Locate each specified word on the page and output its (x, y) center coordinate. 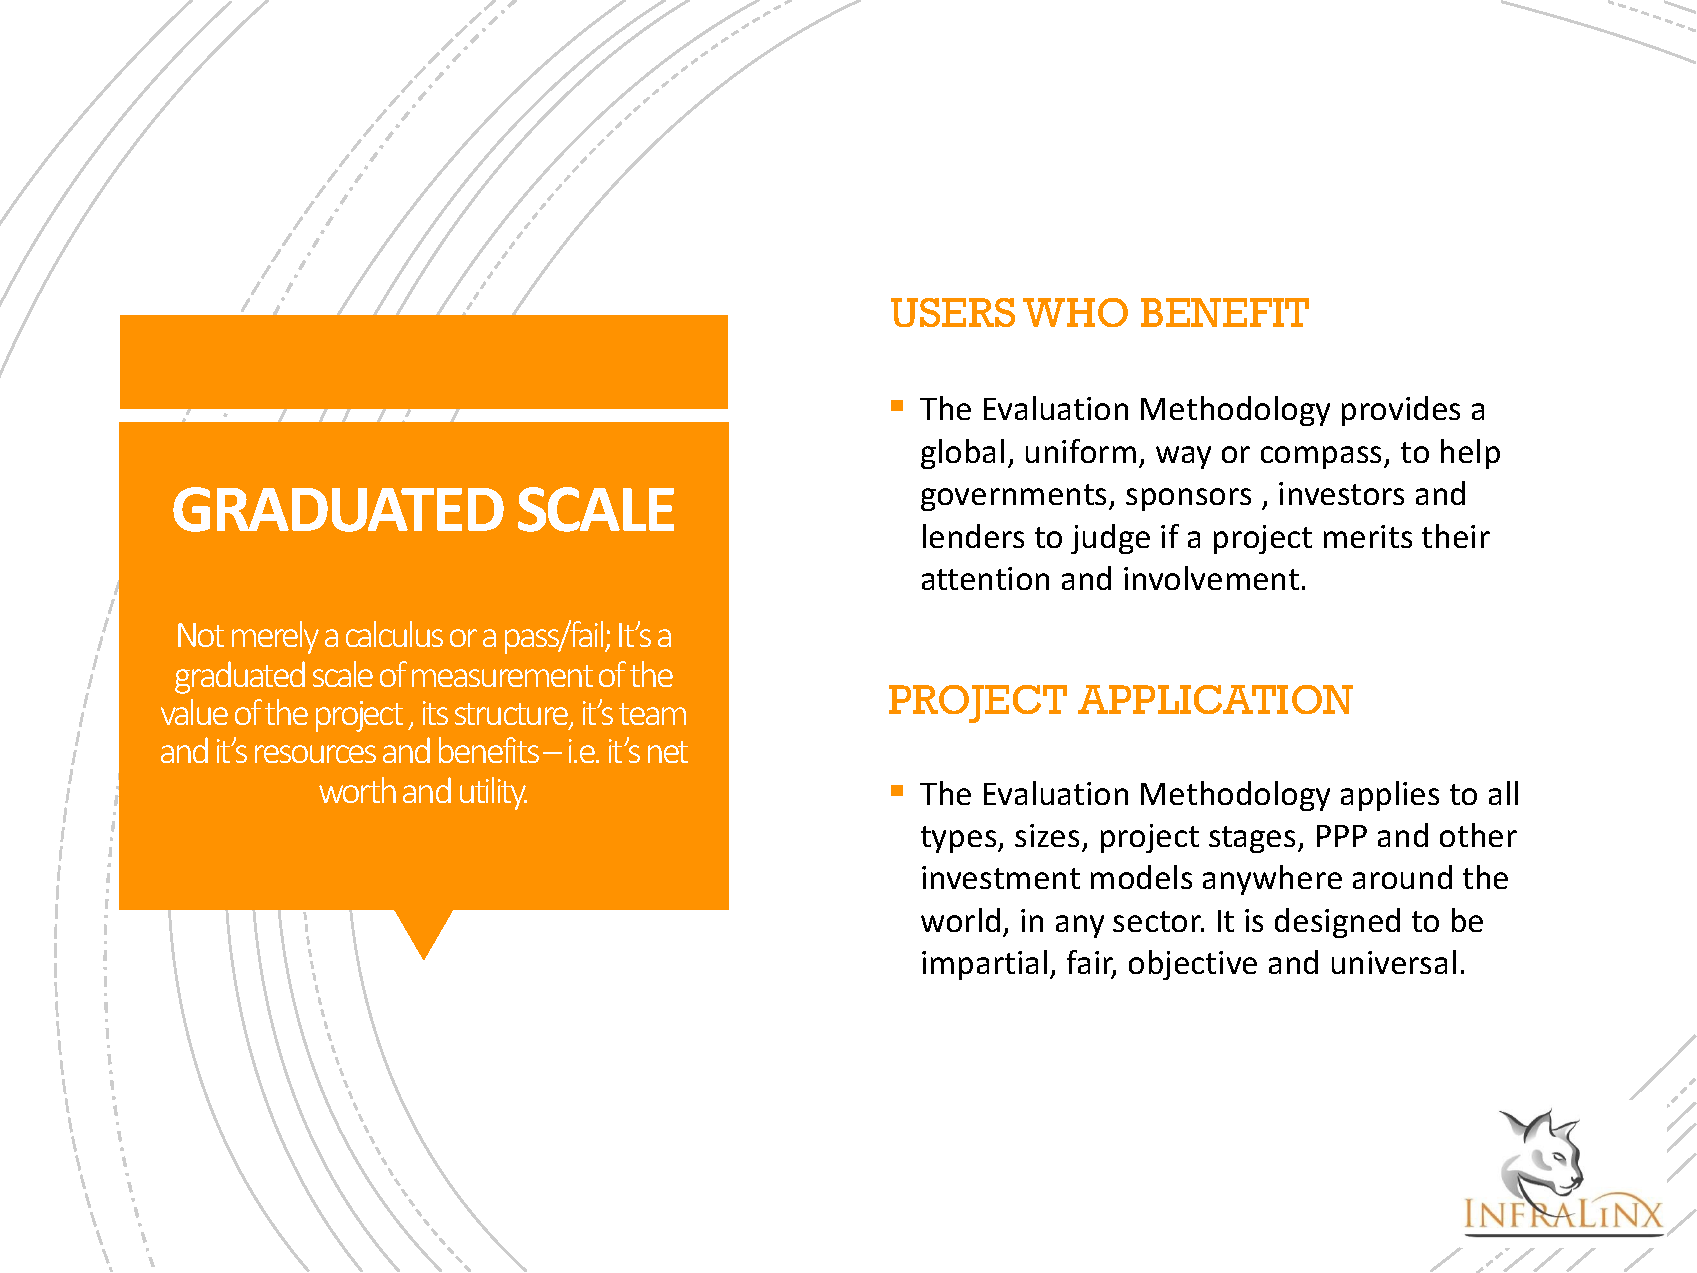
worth (357, 790)
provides (1401, 411)
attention (985, 578)
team (652, 714)
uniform (1081, 451)
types (960, 839)
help (1470, 454)
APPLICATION (1215, 699)
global (962, 454)
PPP (1342, 836)
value (194, 712)
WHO (1075, 312)
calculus (394, 634)
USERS (953, 312)
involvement (1211, 578)
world (960, 920)
